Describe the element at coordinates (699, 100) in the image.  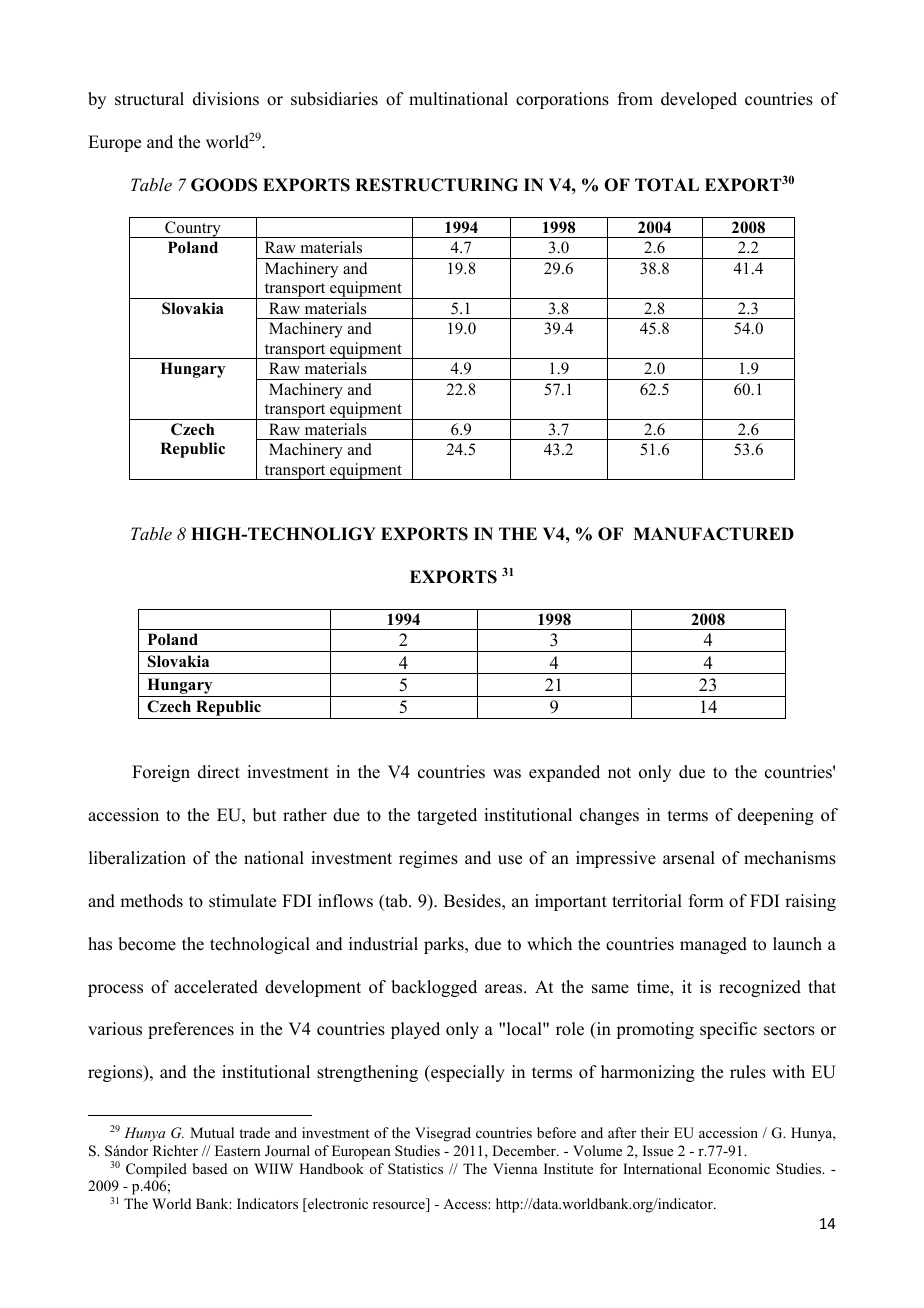
I see `developed` at that location.
